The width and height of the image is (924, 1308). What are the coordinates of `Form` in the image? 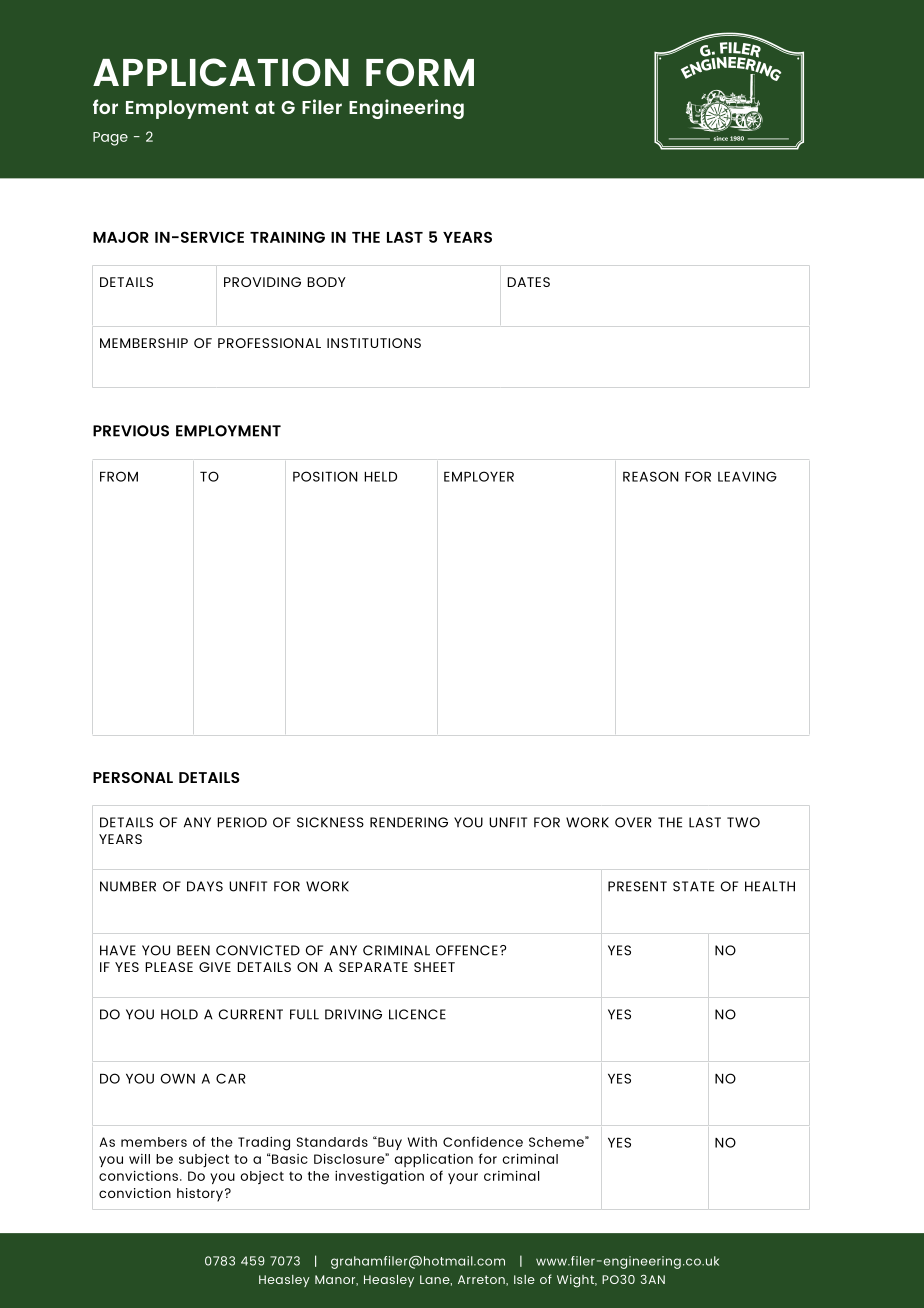 It's located at (420, 72).
